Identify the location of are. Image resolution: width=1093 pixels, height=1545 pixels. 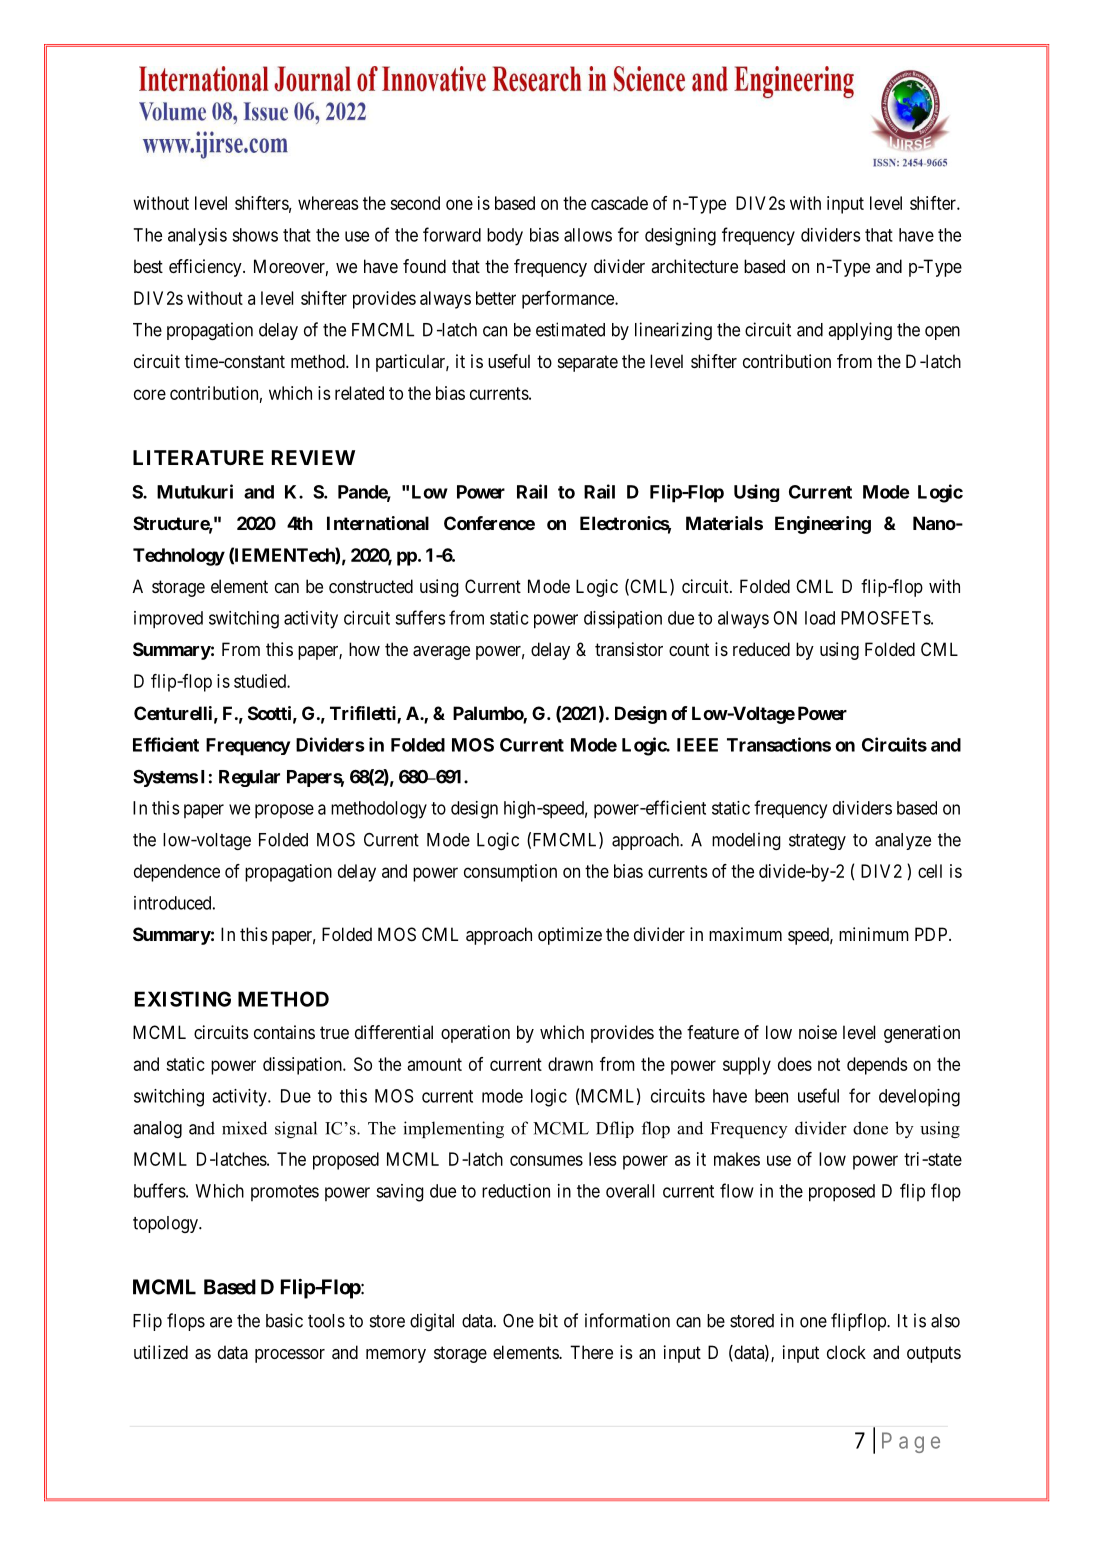
(221, 1322).
